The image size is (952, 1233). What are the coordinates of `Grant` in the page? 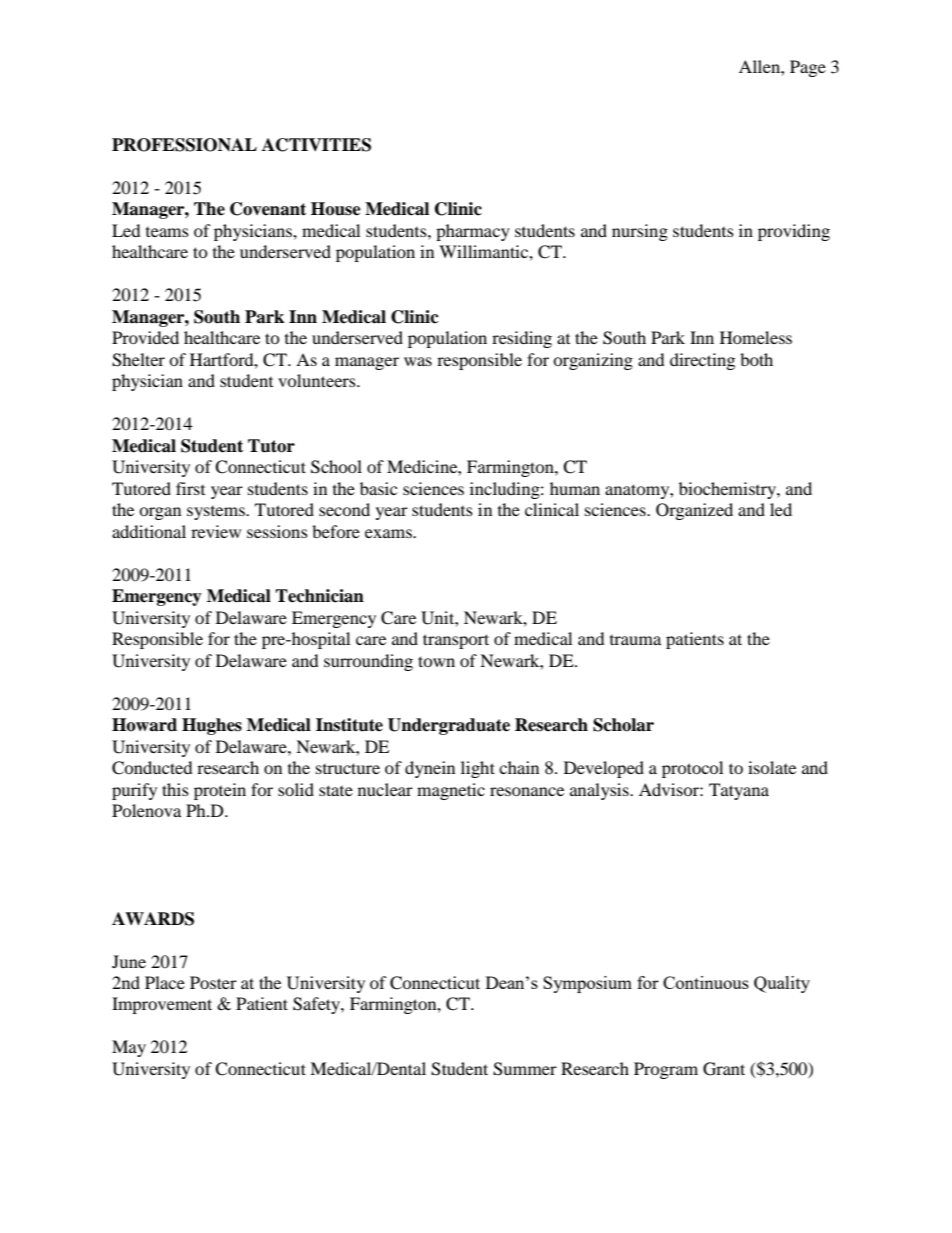 It's located at (724, 1069).
